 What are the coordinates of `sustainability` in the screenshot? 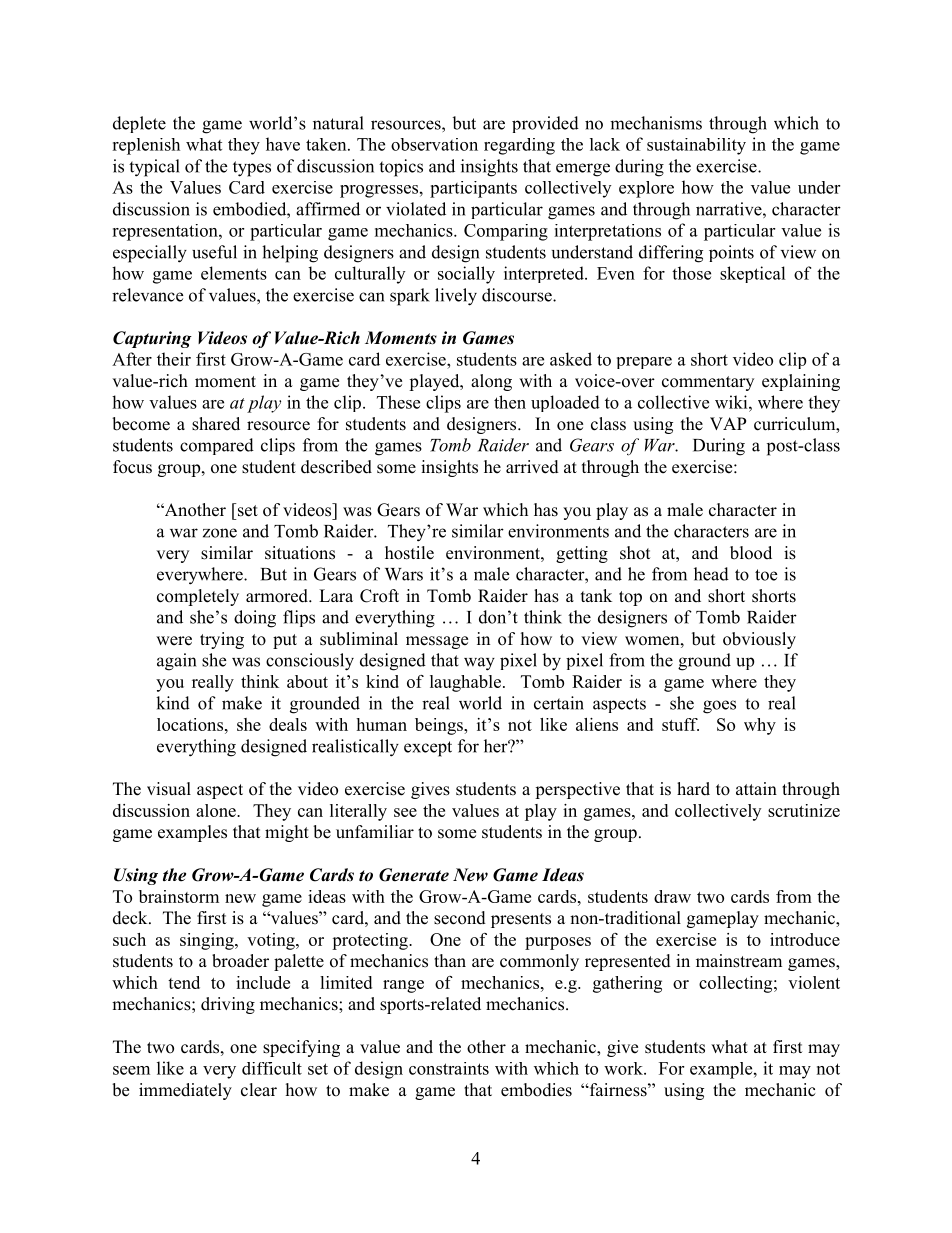 It's located at (696, 146).
